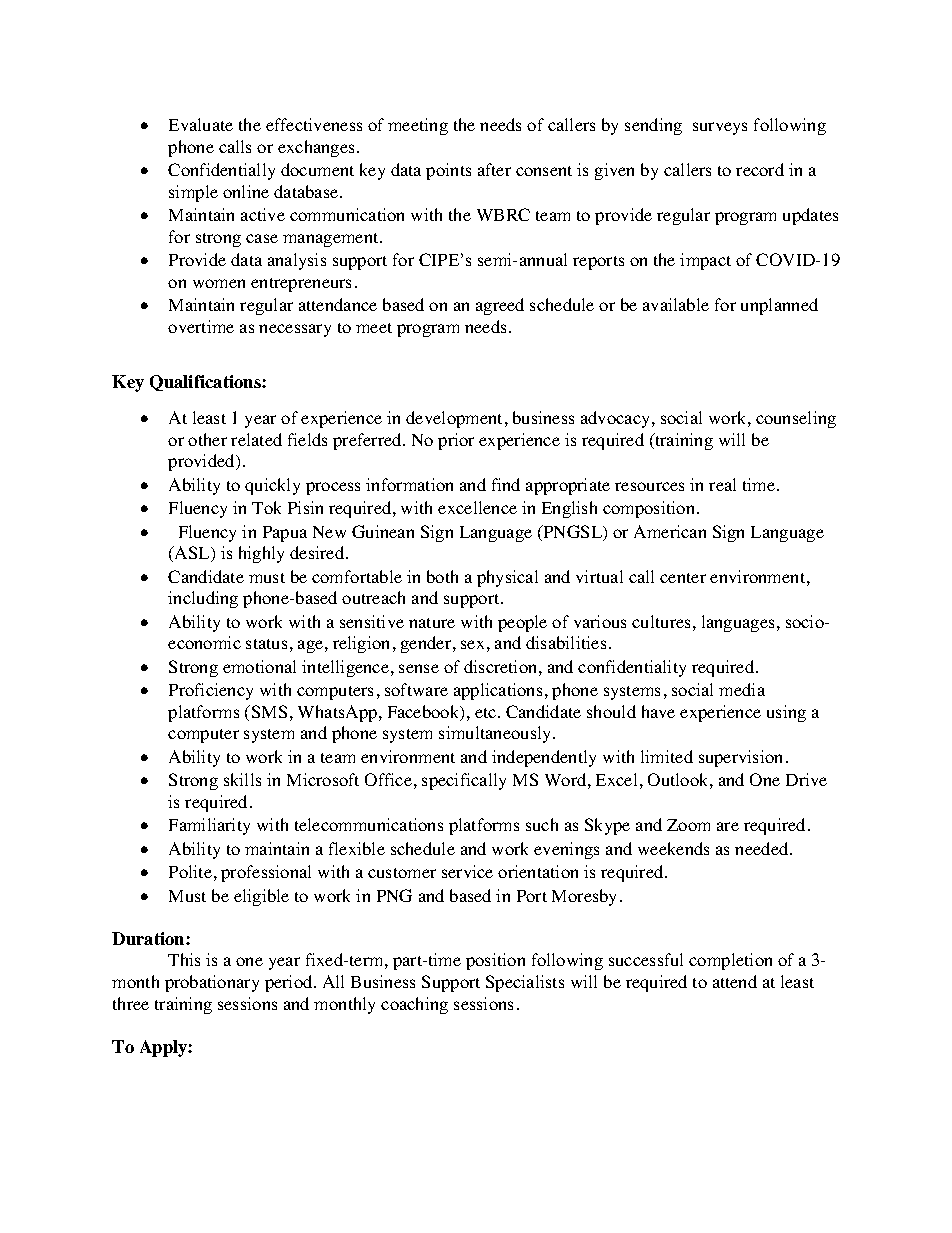 Image resolution: width=952 pixels, height=1233 pixels. What do you see at coordinates (720, 128) in the screenshot?
I see `surveys` at bounding box center [720, 128].
